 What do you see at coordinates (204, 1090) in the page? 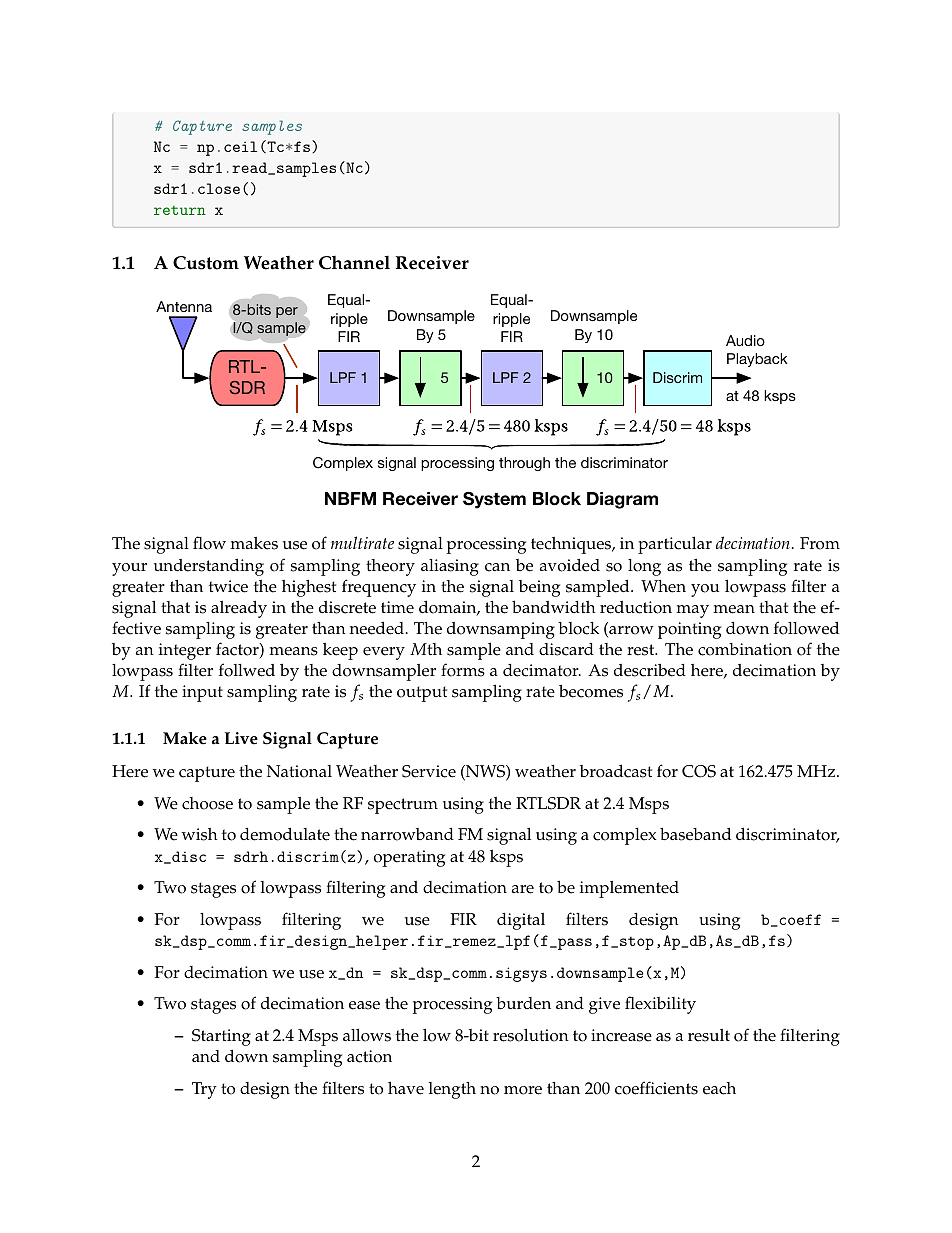
I see `Try` at bounding box center [204, 1090].
